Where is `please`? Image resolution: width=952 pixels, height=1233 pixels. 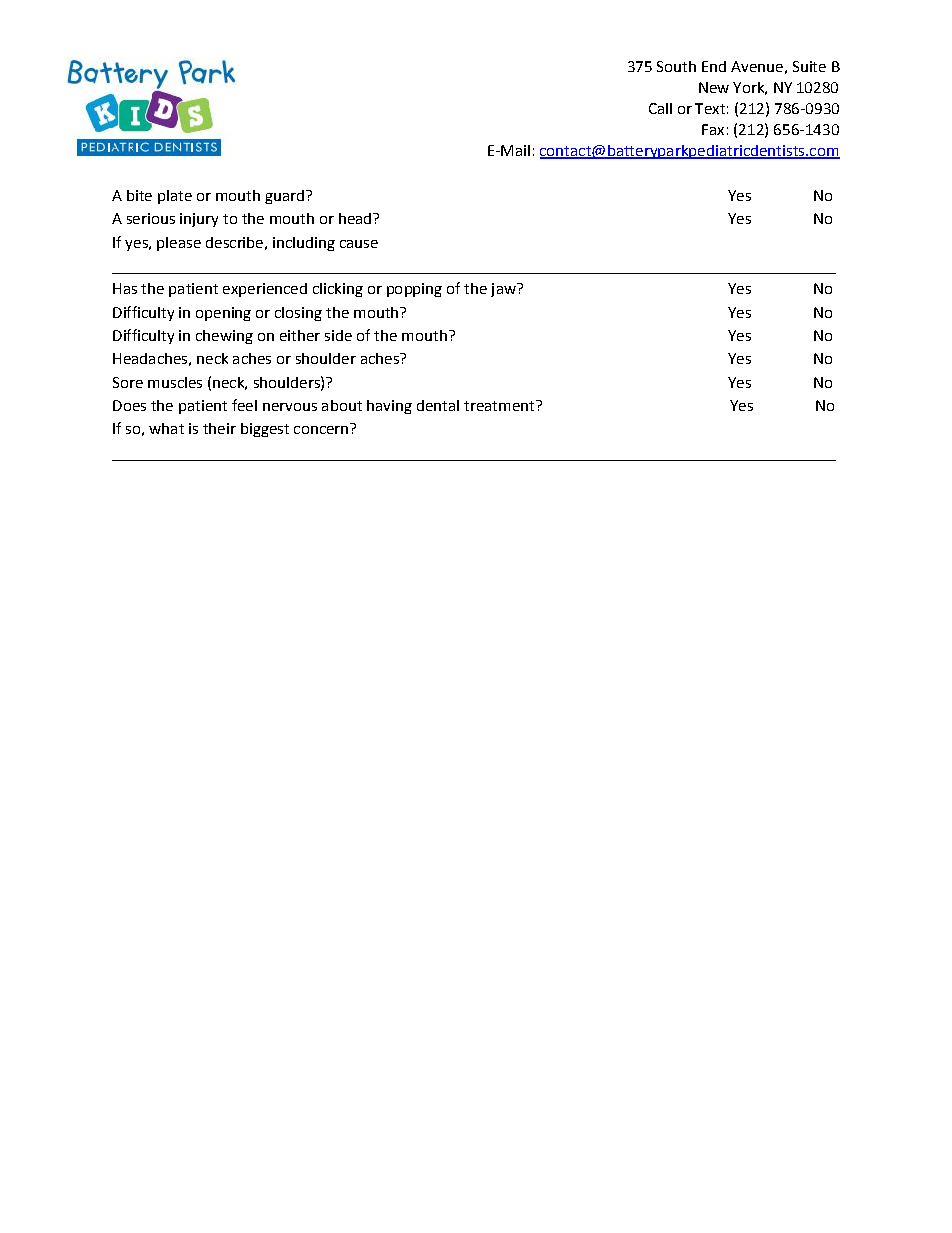 please is located at coordinates (179, 244).
